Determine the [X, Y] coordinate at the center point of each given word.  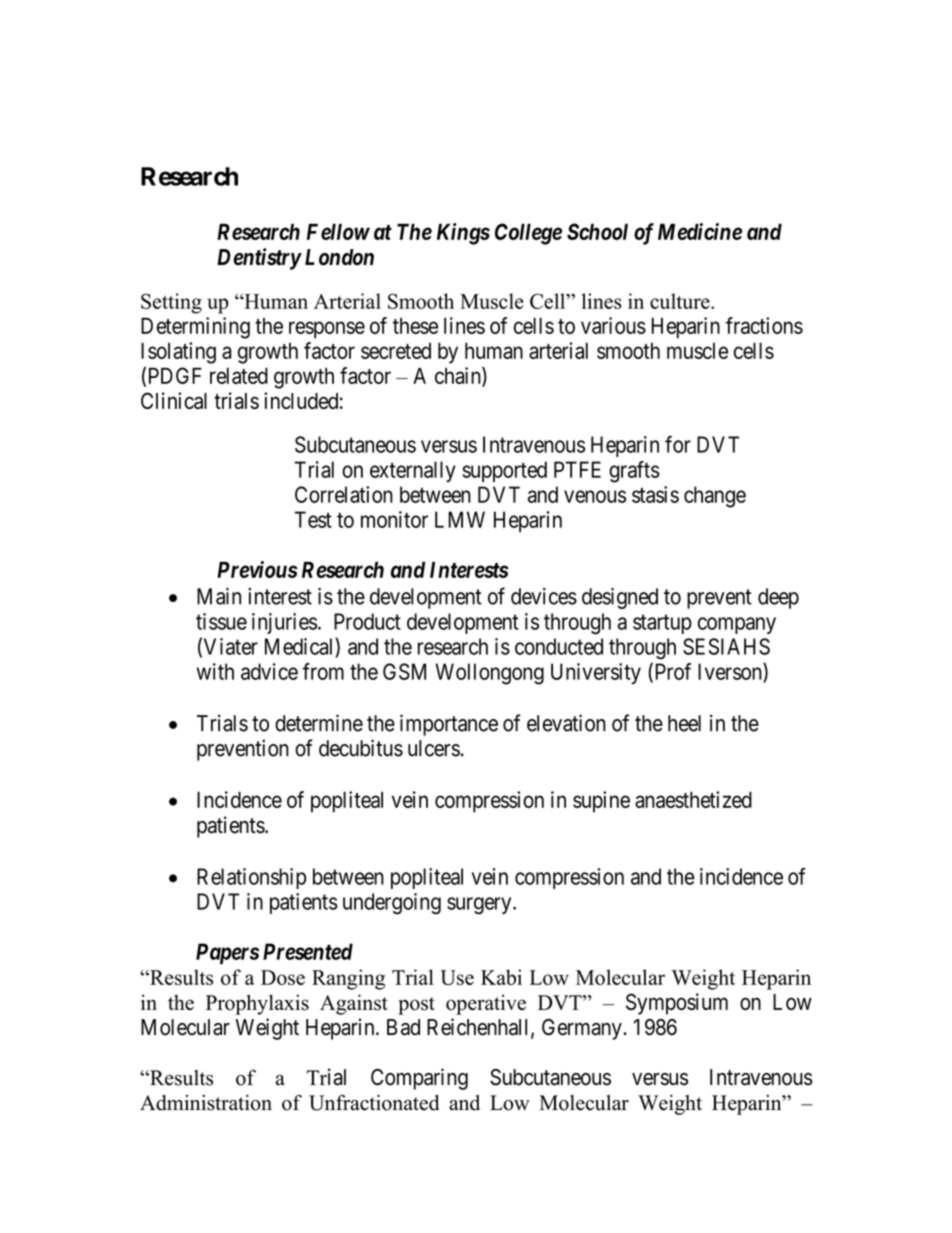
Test [313, 519]
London [339, 257]
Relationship [251, 878]
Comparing [419, 1079]
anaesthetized [693, 799]
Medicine [700, 231]
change [715, 497]
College [528, 234]
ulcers [434, 748]
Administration [206, 1103]
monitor [394, 519]
